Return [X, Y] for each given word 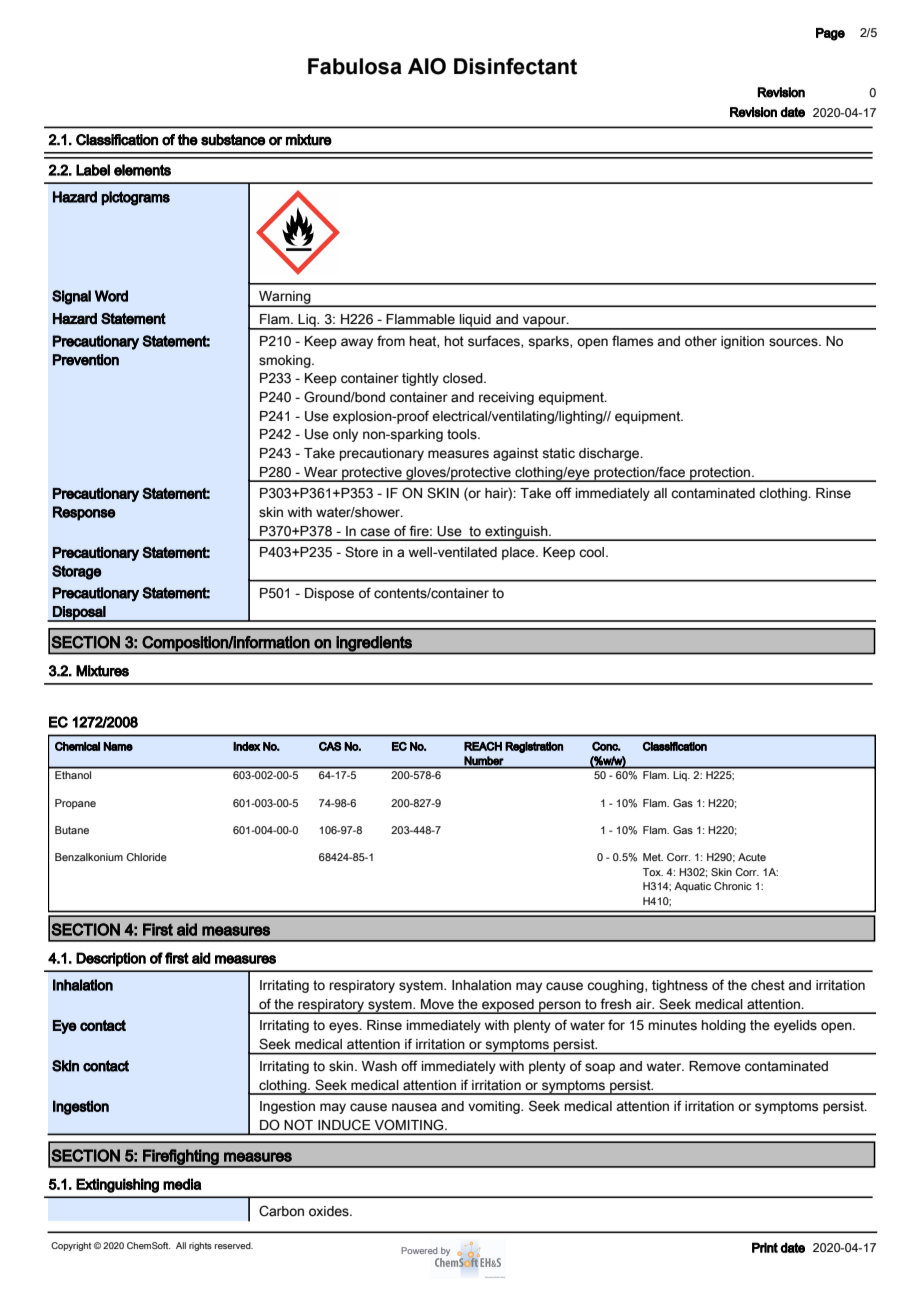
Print [765, 1247]
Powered [419, 1250]
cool [593, 552]
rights [200, 1246]
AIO [427, 66]
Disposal [79, 614]
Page [830, 34]
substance [233, 140]
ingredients [374, 644]
